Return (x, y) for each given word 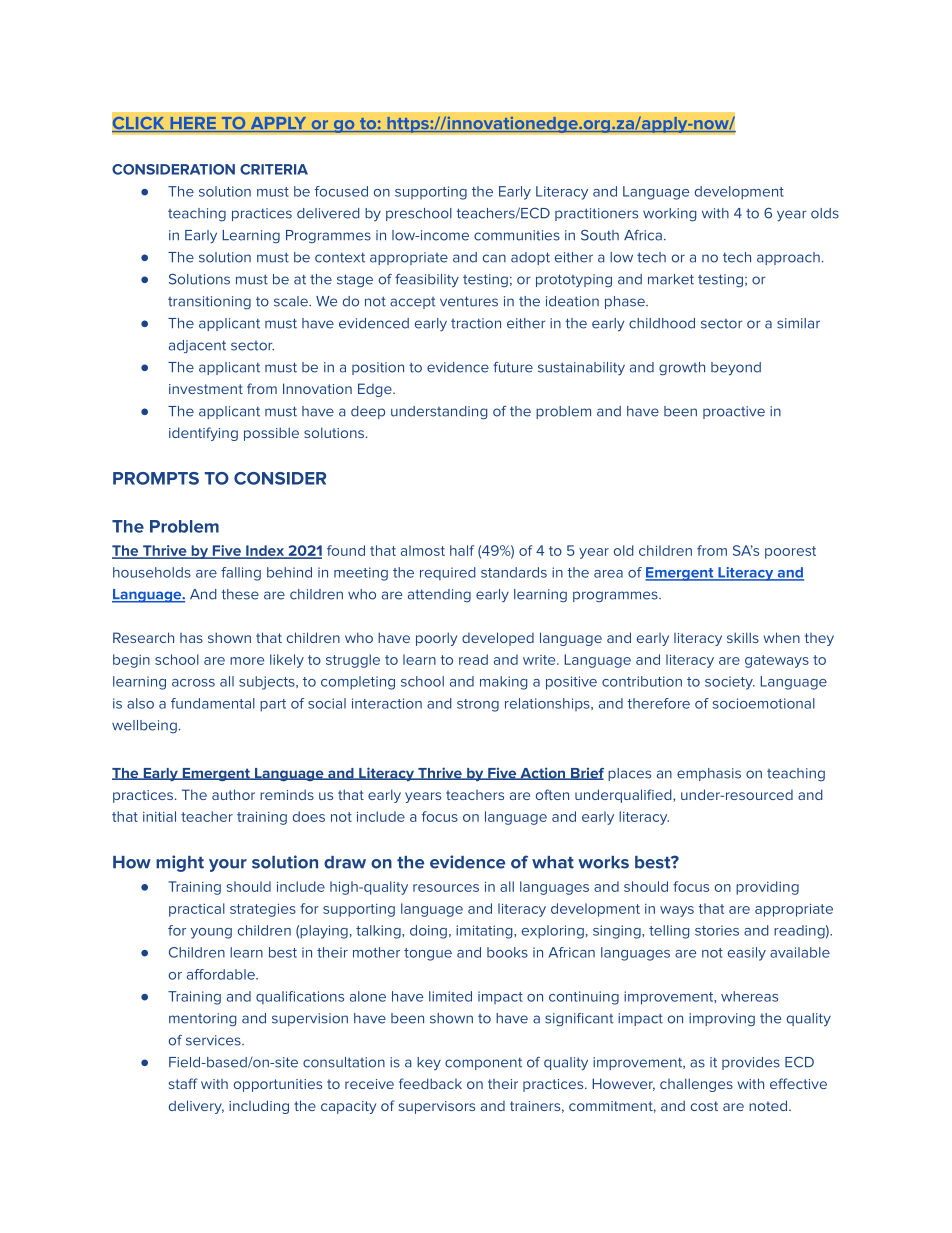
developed (498, 639)
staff (183, 1083)
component (483, 1063)
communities (517, 235)
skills (743, 637)
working (669, 215)
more (247, 661)
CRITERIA (274, 169)
